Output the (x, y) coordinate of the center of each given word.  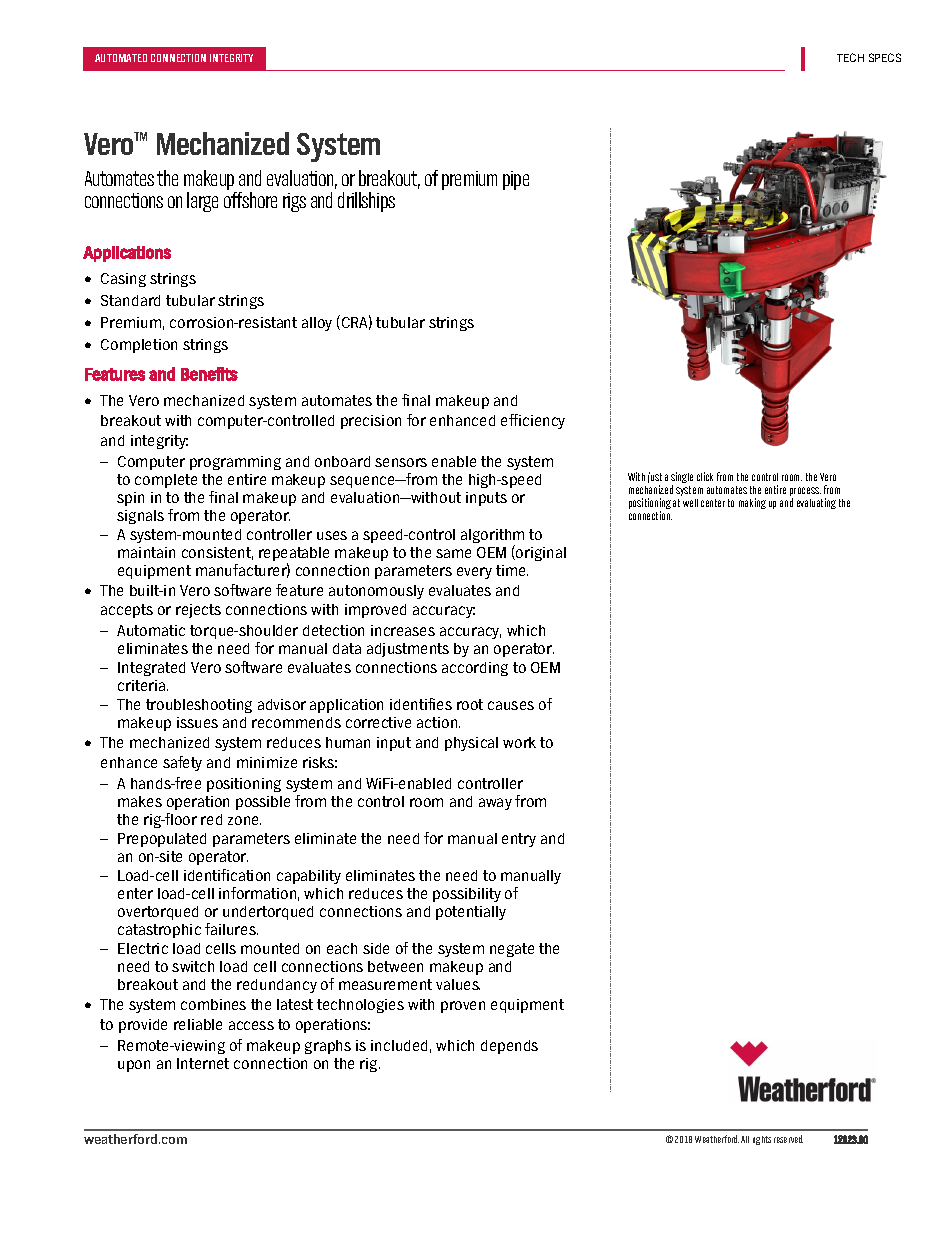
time (512, 570)
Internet (203, 1063)
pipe (516, 180)
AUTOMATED (121, 58)
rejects (198, 611)
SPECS (885, 57)
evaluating (816, 503)
